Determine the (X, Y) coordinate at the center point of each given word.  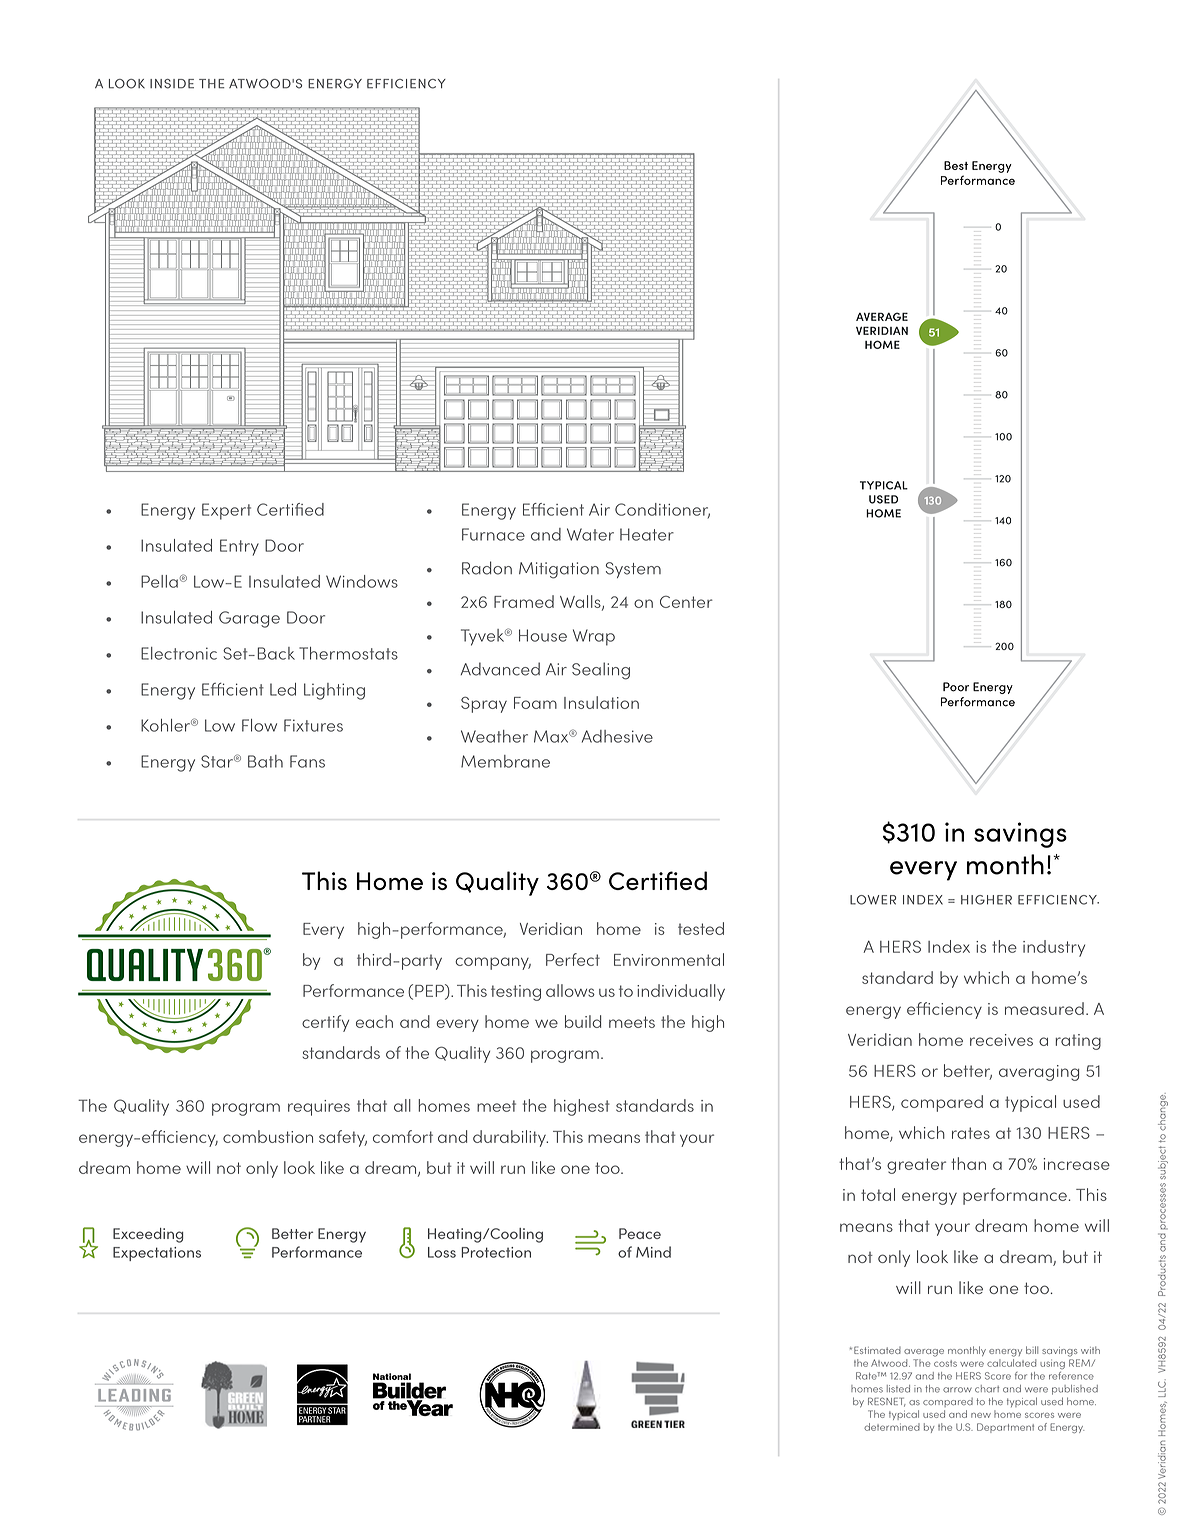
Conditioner (662, 510)
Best (956, 165)
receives (1001, 1040)
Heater (647, 534)
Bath (265, 761)
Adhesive (617, 736)
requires (319, 1108)
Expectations (157, 1254)
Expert (226, 511)
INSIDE (172, 84)
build (583, 1021)
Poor (956, 687)
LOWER (873, 900)
